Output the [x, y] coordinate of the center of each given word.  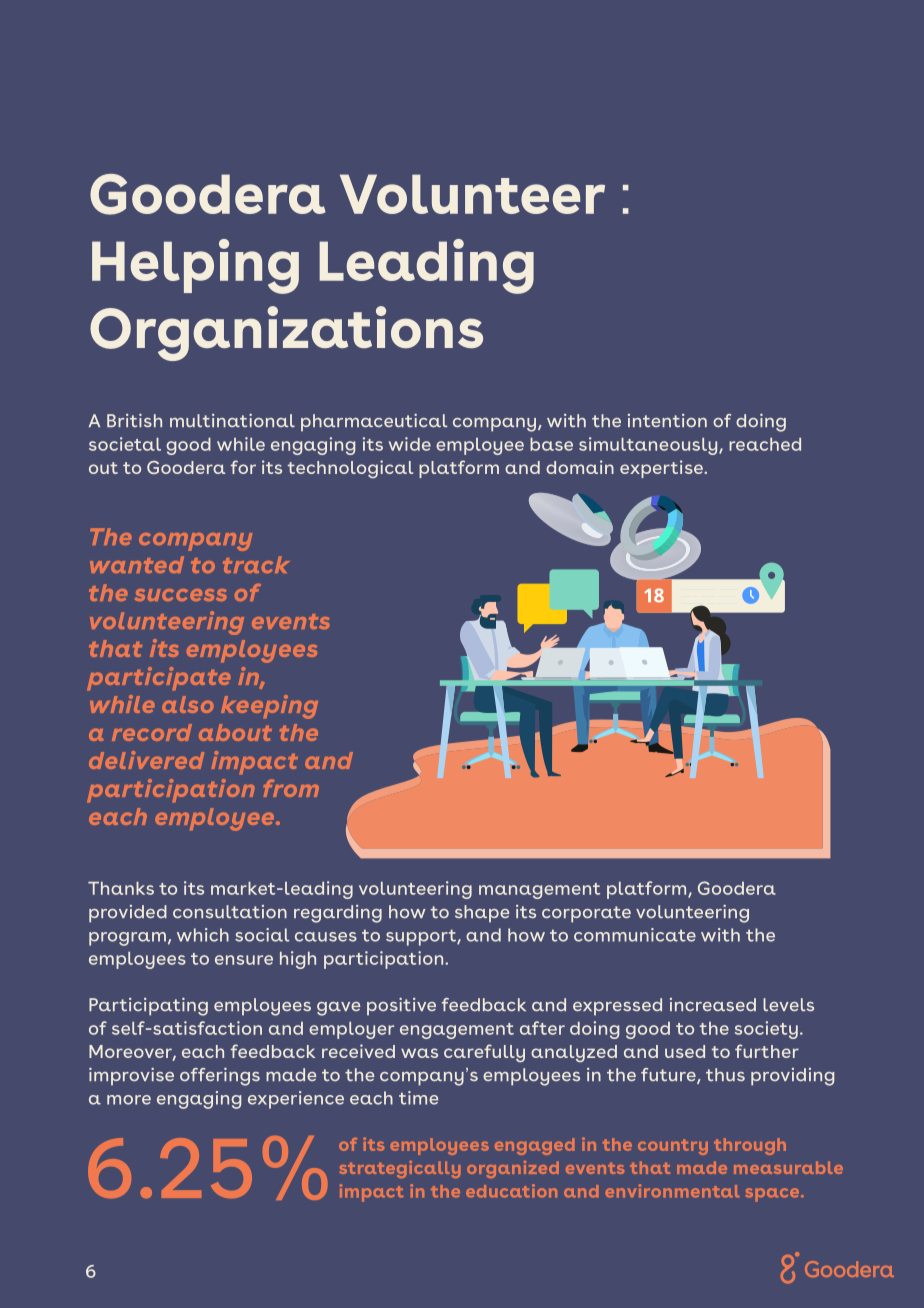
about [235, 732]
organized [513, 1169]
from [291, 788]
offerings [220, 1077]
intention [667, 420]
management [539, 891]
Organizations [286, 333]
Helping [195, 266]
